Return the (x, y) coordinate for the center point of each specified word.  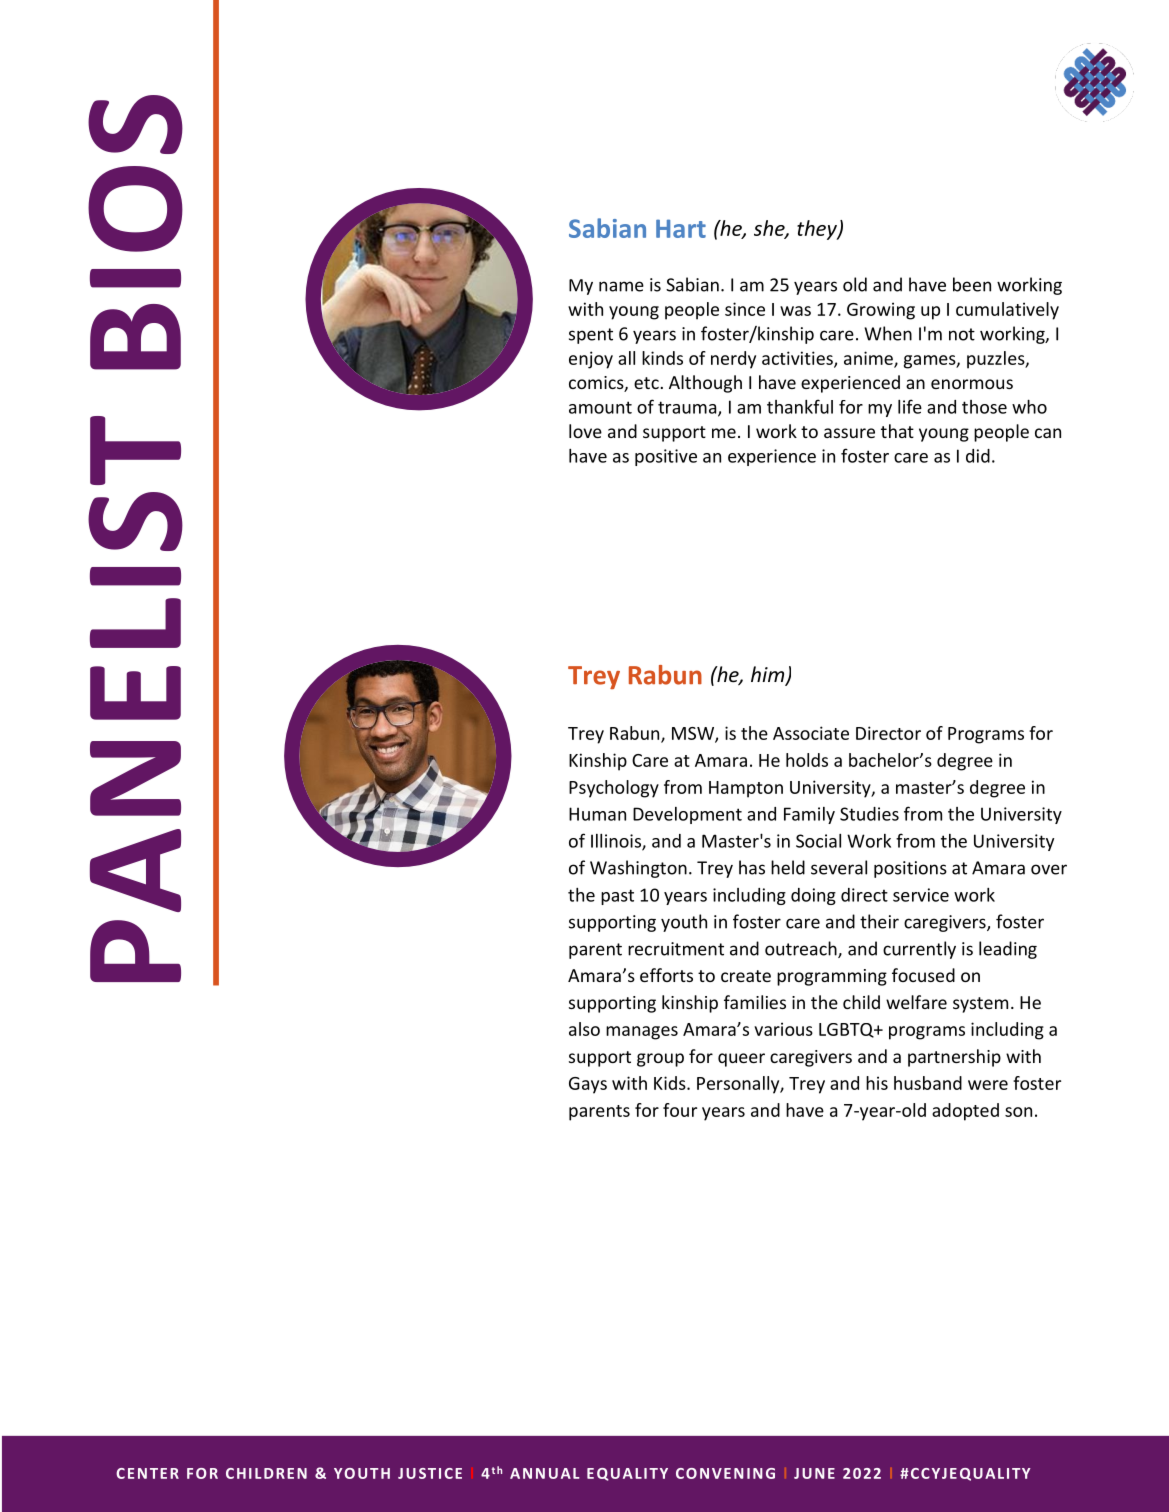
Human (597, 814)
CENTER (147, 1473)
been (972, 284)
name (621, 286)
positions (910, 869)
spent (591, 336)
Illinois (617, 842)
